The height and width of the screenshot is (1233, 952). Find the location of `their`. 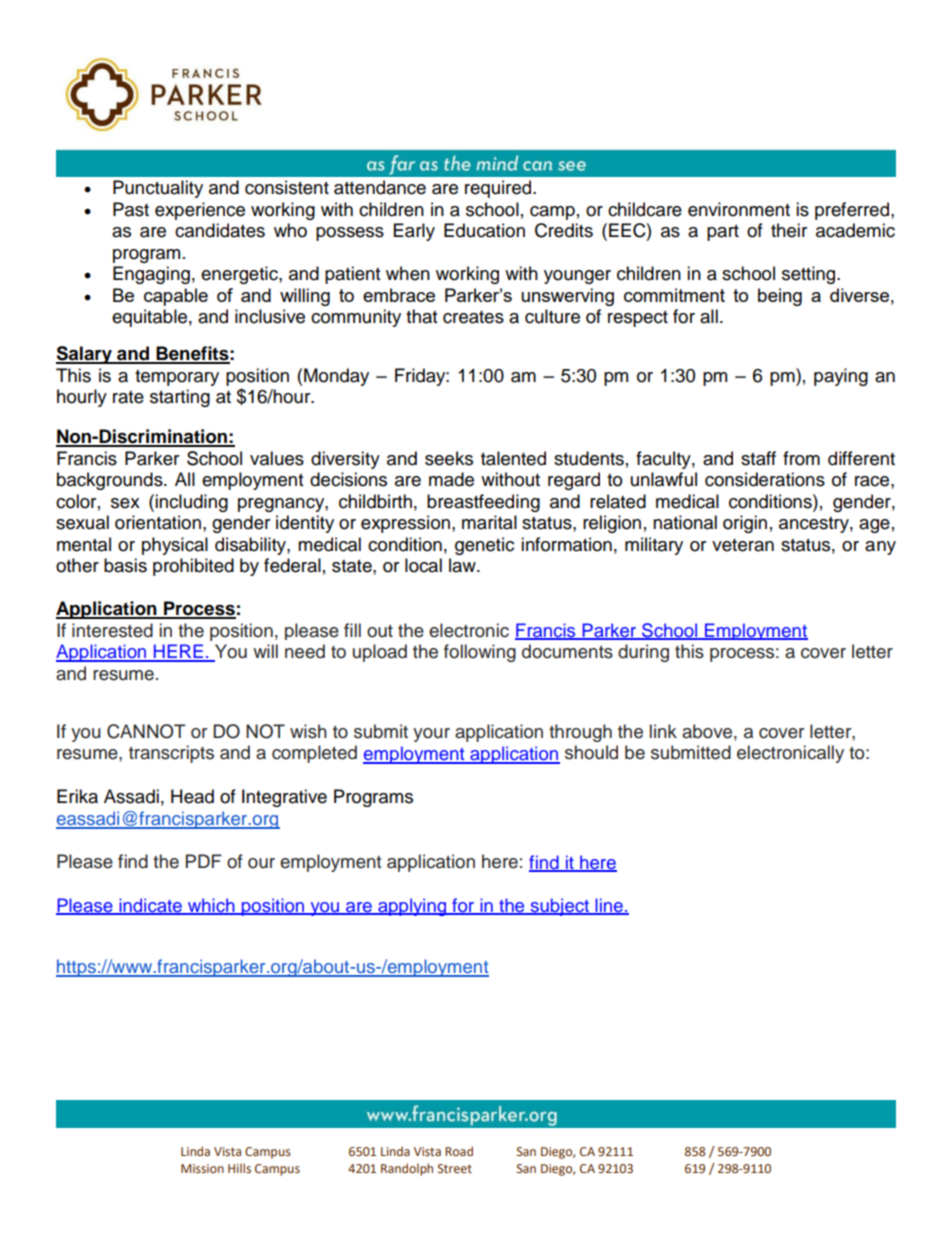

their is located at coordinates (789, 230).
